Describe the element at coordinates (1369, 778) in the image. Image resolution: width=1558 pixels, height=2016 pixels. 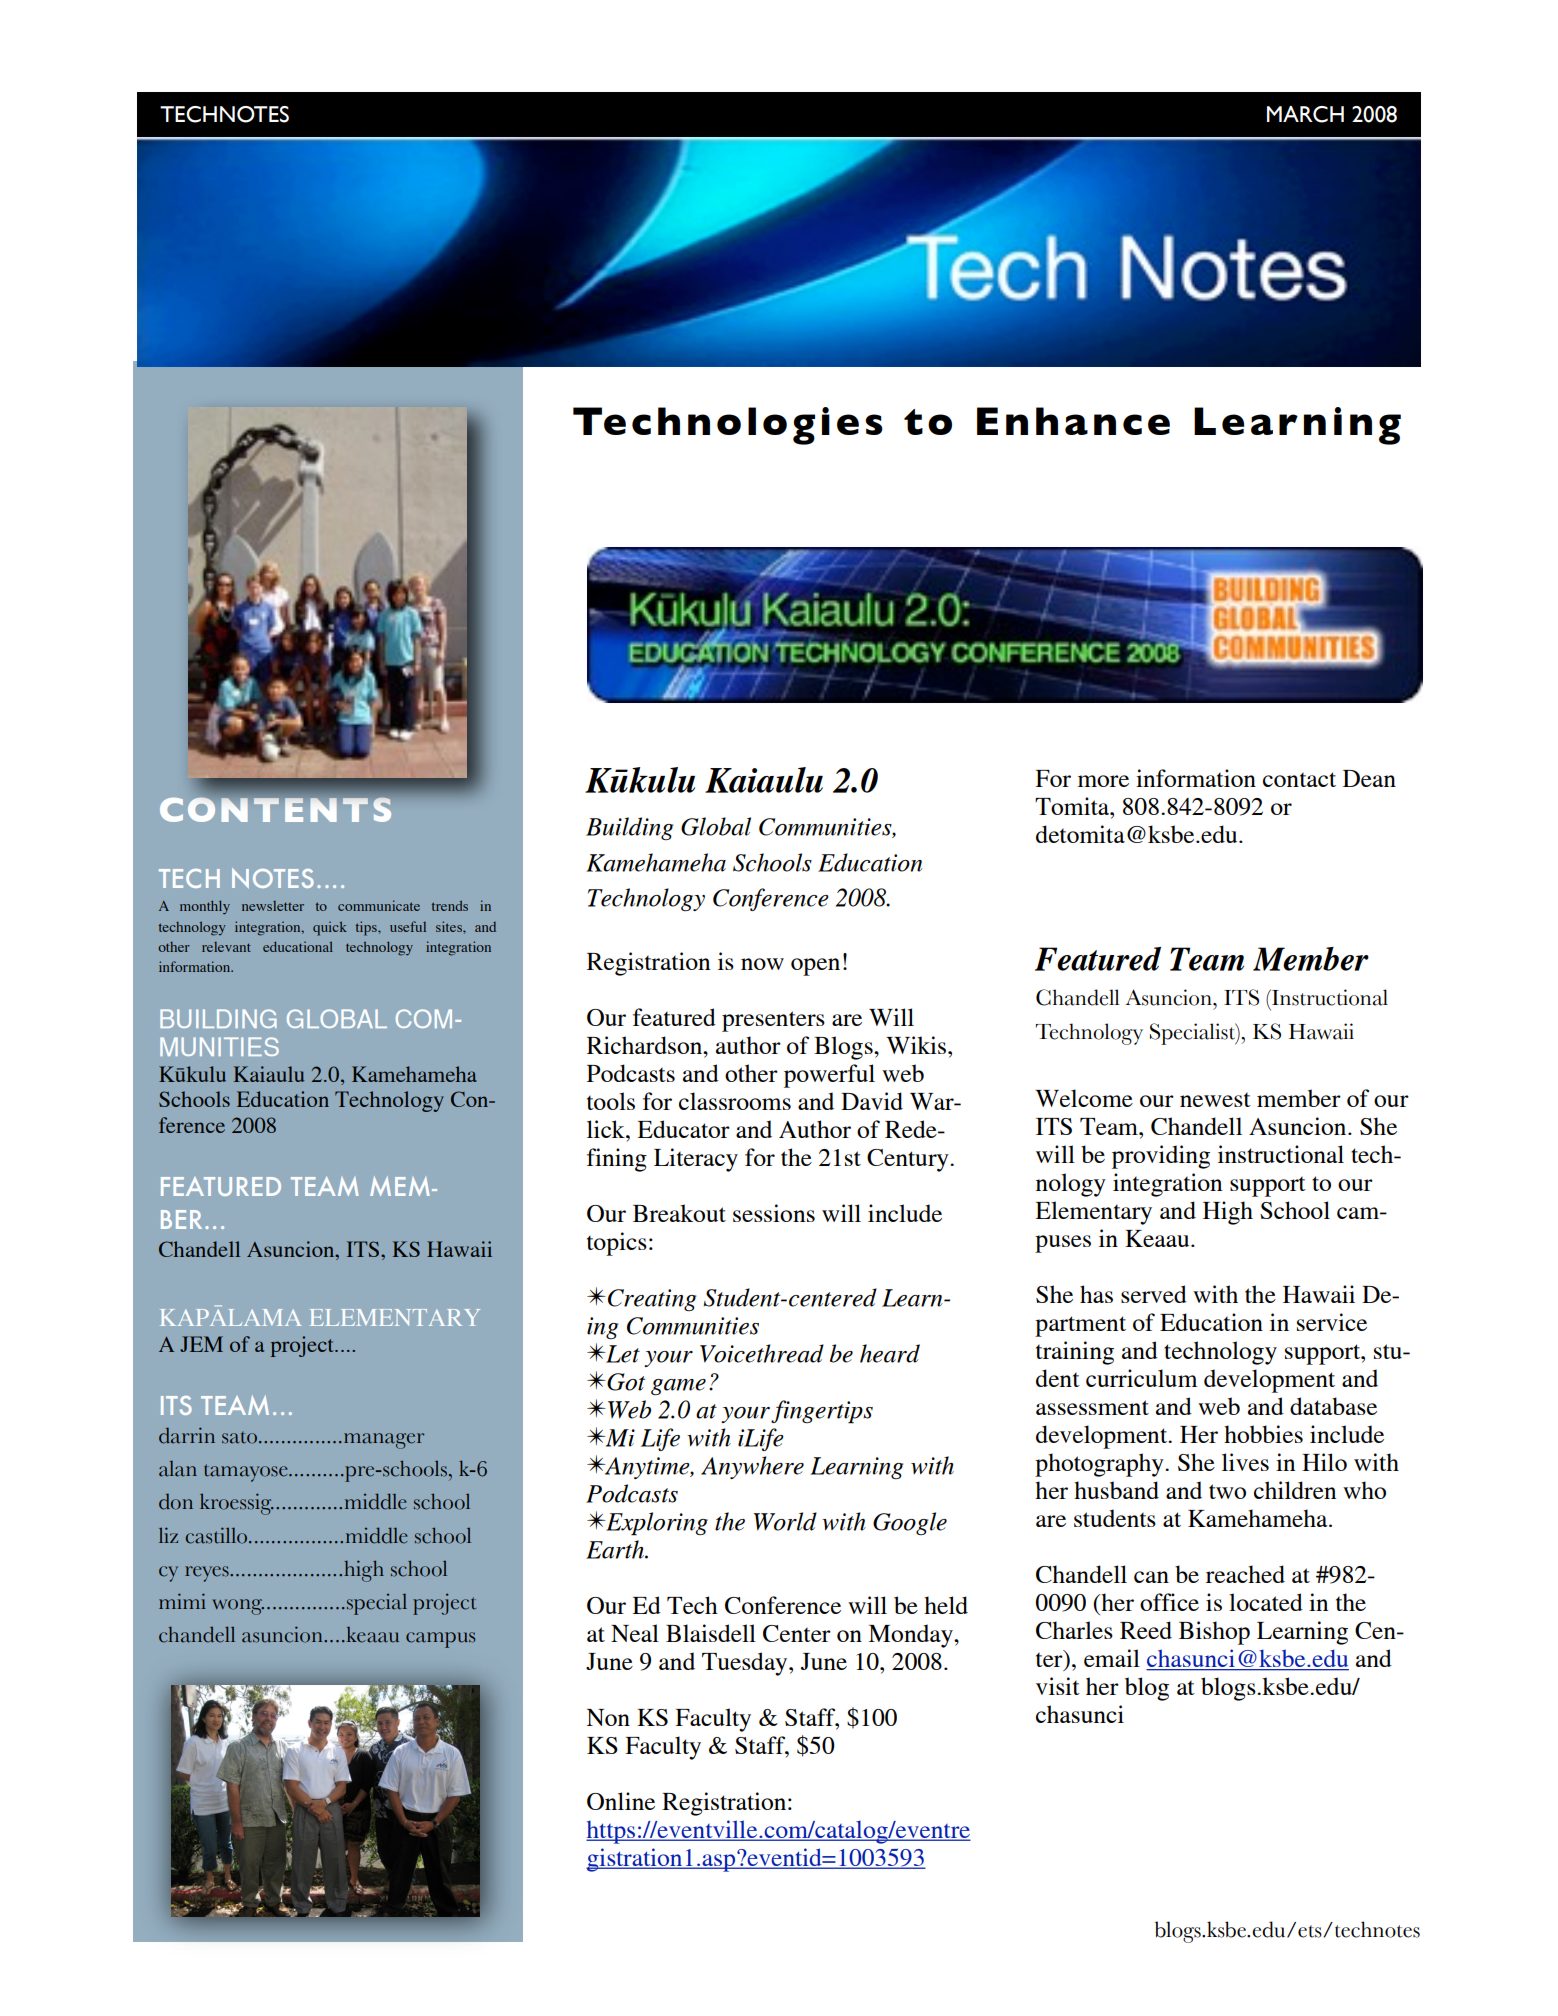
I see `Dean` at that location.
